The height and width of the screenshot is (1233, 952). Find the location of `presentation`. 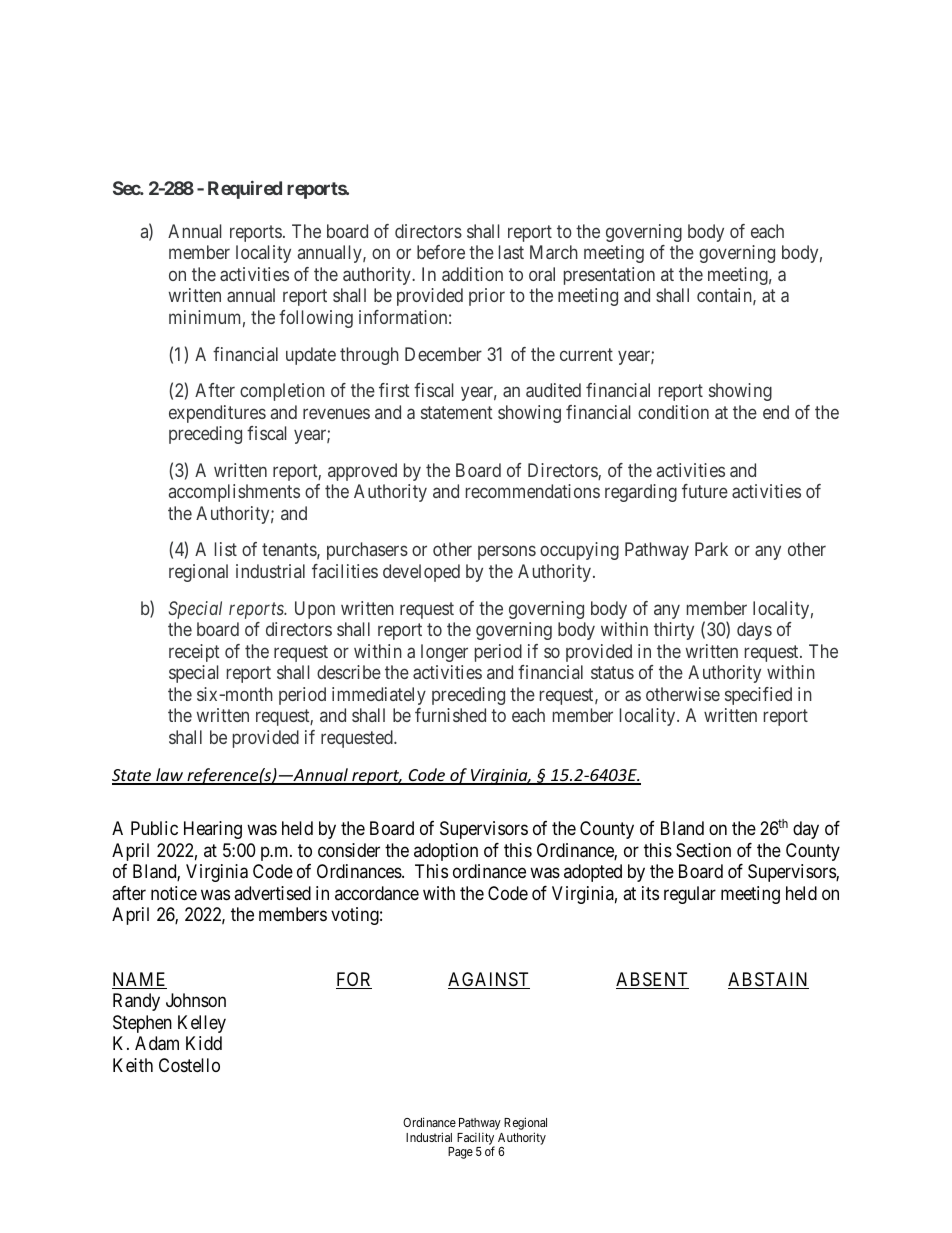

presentation is located at coordinates (609, 276).
